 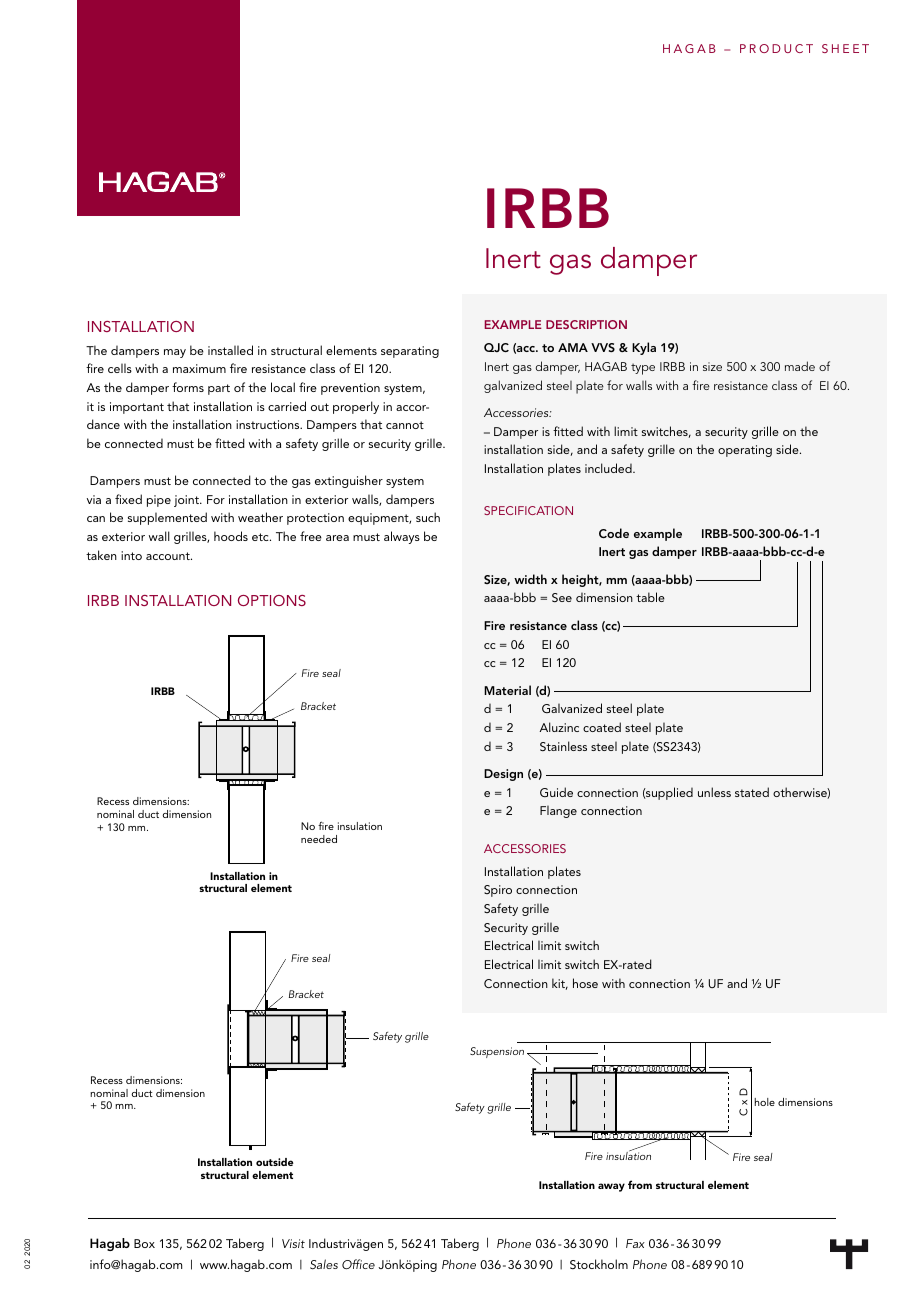 What do you see at coordinates (586, 324) in the screenshot?
I see `DESCRIPTION` at bounding box center [586, 324].
